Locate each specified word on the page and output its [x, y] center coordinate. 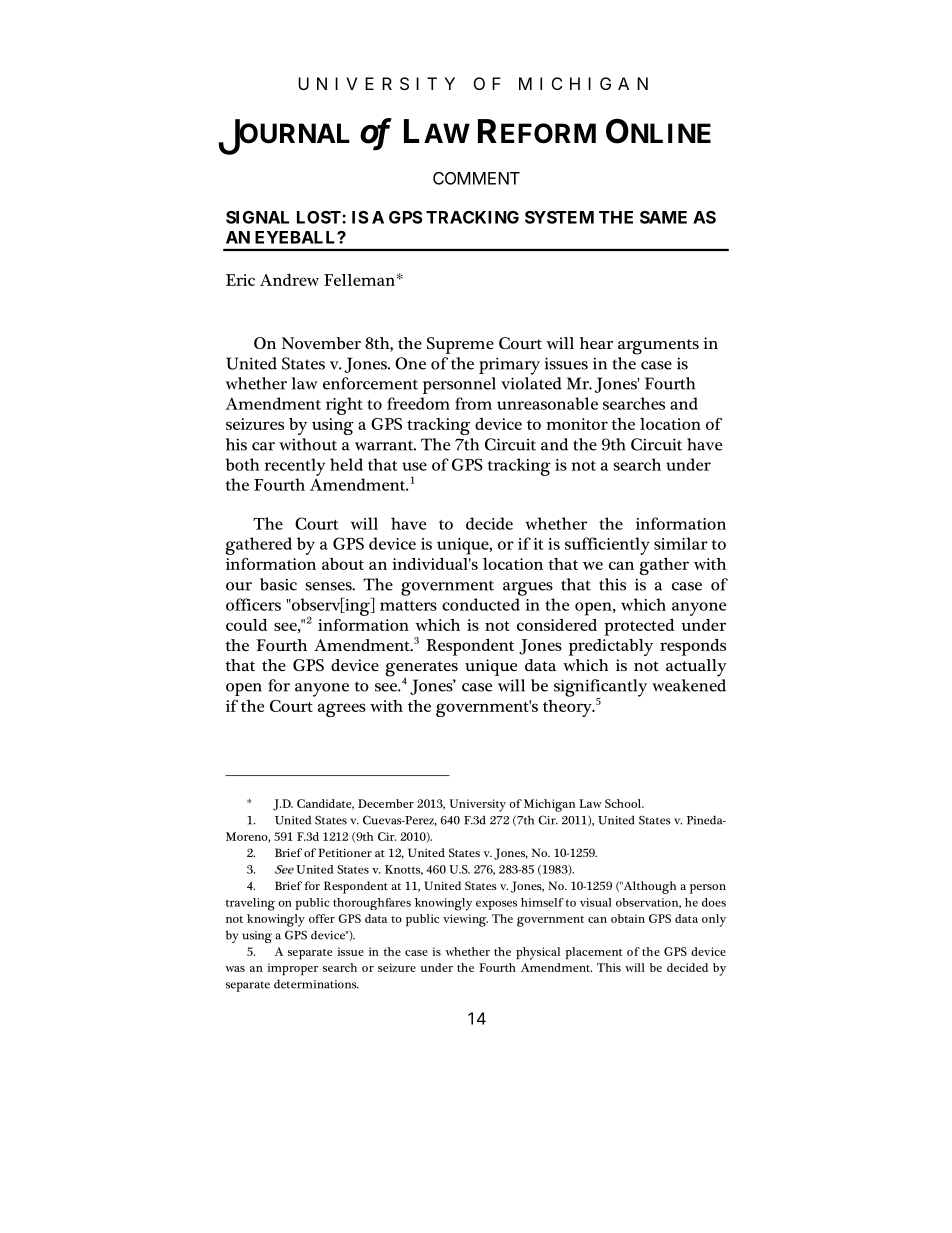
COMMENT [476, 178]
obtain [628, 918]
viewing [465, 920]
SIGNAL [257, 217]
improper [292, 969]
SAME [663, 217]
